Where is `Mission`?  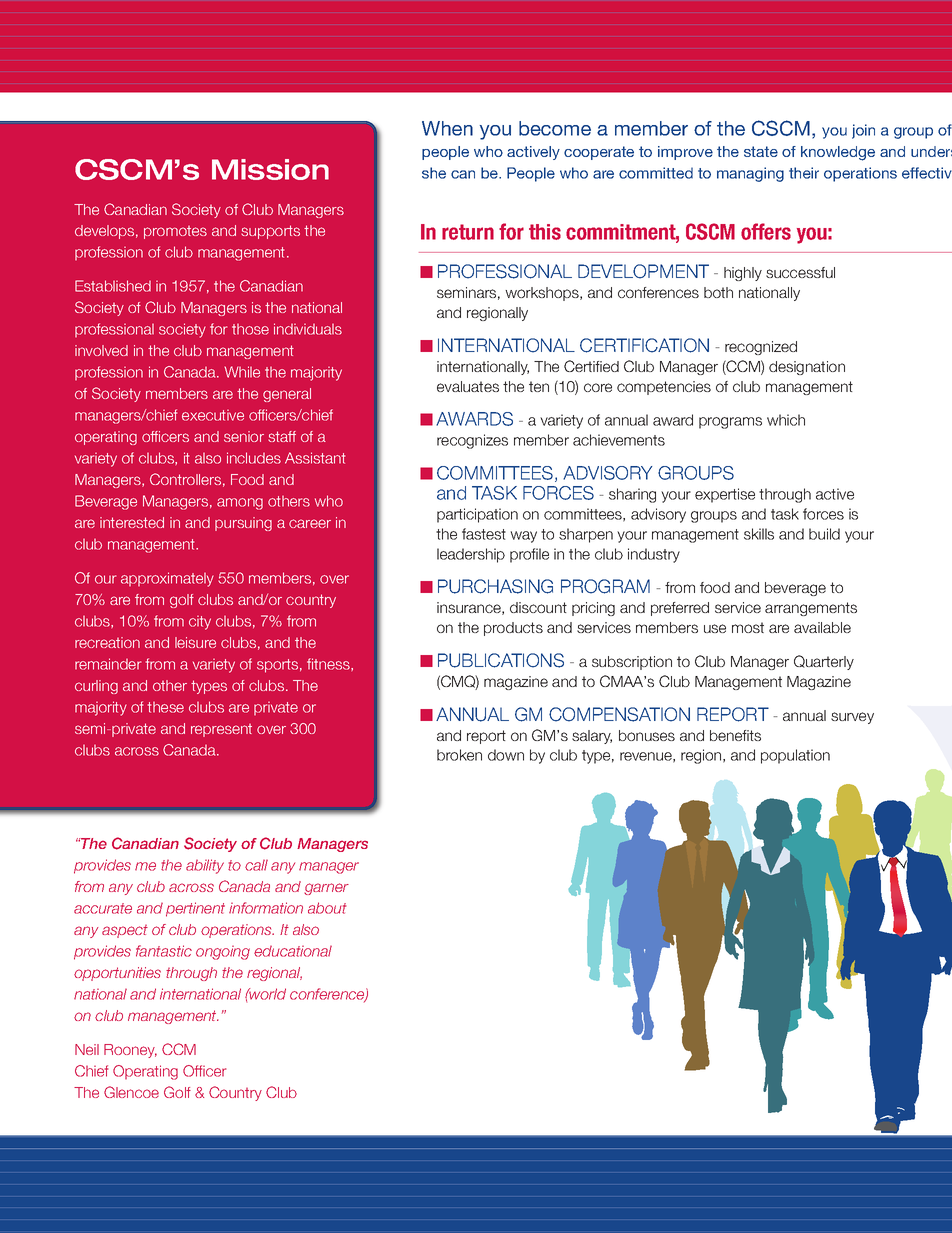 Mission is located at coordinates (270, 169).
